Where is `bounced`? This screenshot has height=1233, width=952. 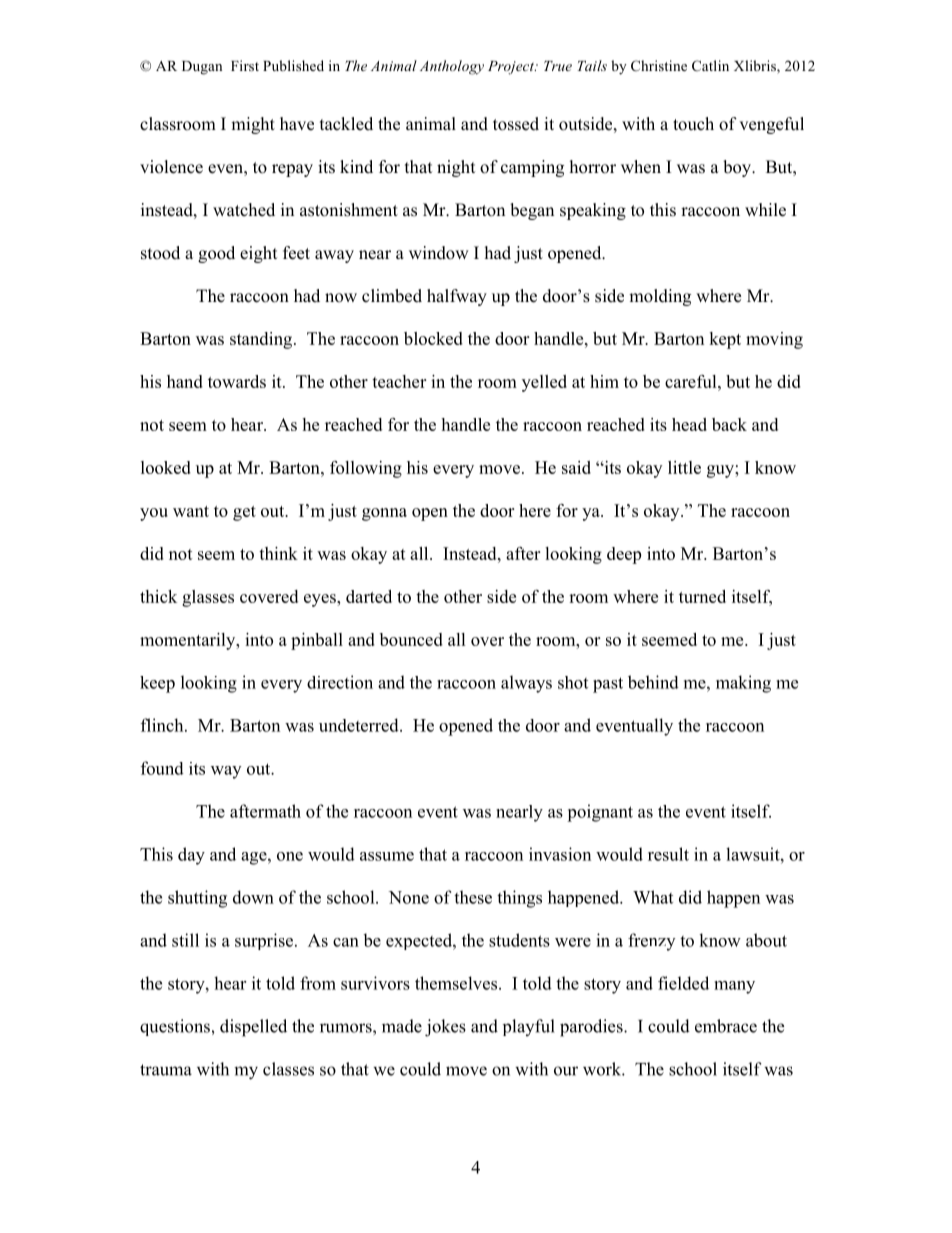
bounced is located at coordinates (411, 639).
